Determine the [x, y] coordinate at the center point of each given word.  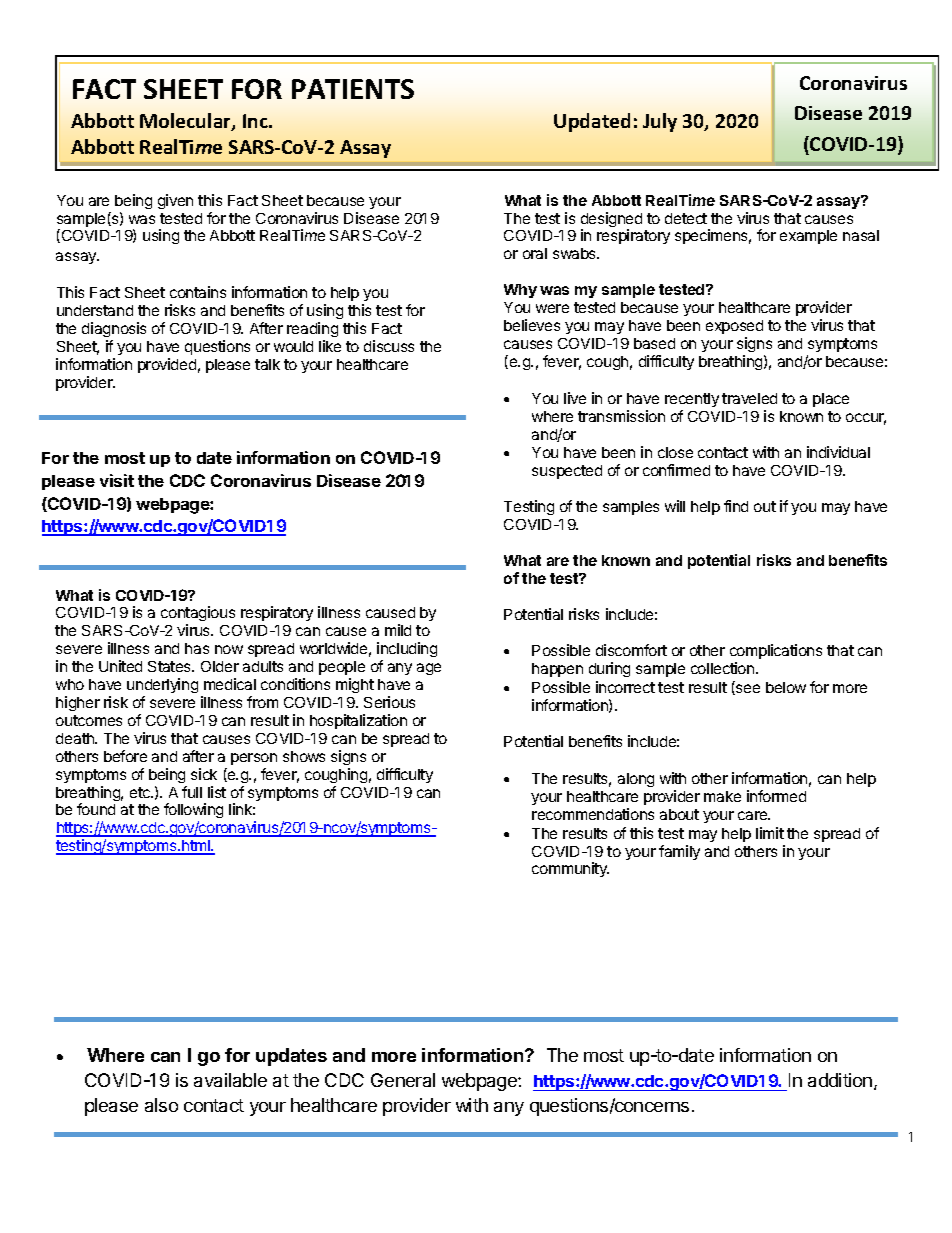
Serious [389, 702]
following [193, 812]
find [736, 506]
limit [770, 833]
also [161, 1105]
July [660, 122]
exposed [734, 327]
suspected [567, 472]
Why [520, 291]
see [747, 689]
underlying [162, 685]
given [175, 201]
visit [117, 480]
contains [198, 292]
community [570, 869]
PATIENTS [353, 89]
